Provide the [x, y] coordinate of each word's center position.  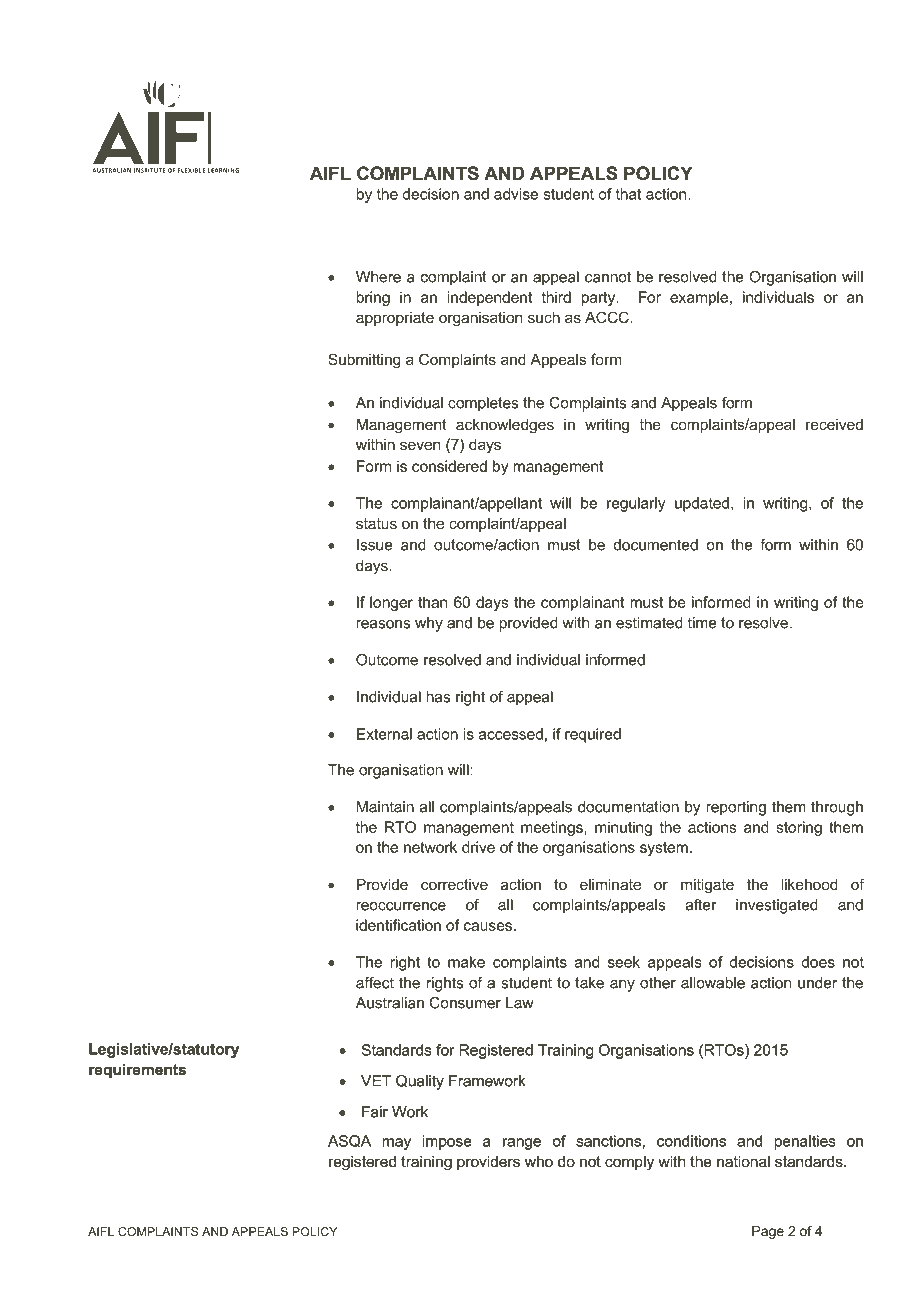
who [539, 1161]
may [396, 1144]
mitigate [707, 886]
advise [516, 194]
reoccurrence [401, 906]
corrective [454, 884]
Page [768, 1232]
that [628, 194]
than [432, 602]
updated [702, 504]
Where [378, 277]
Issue [375, 545]
